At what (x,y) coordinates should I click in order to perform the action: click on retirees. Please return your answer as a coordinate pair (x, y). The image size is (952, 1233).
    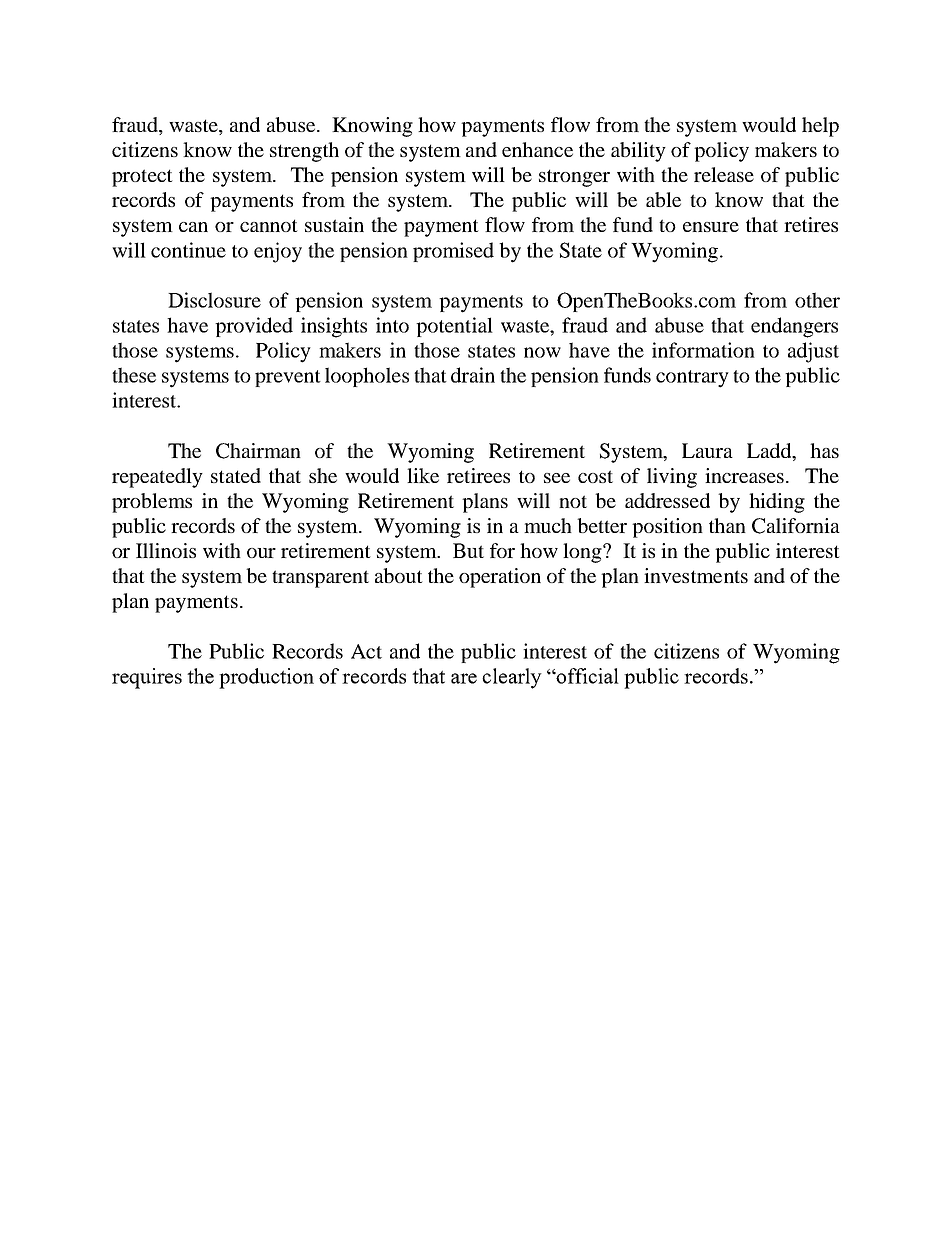
    Looking at the image, I should click on (478, 475).
